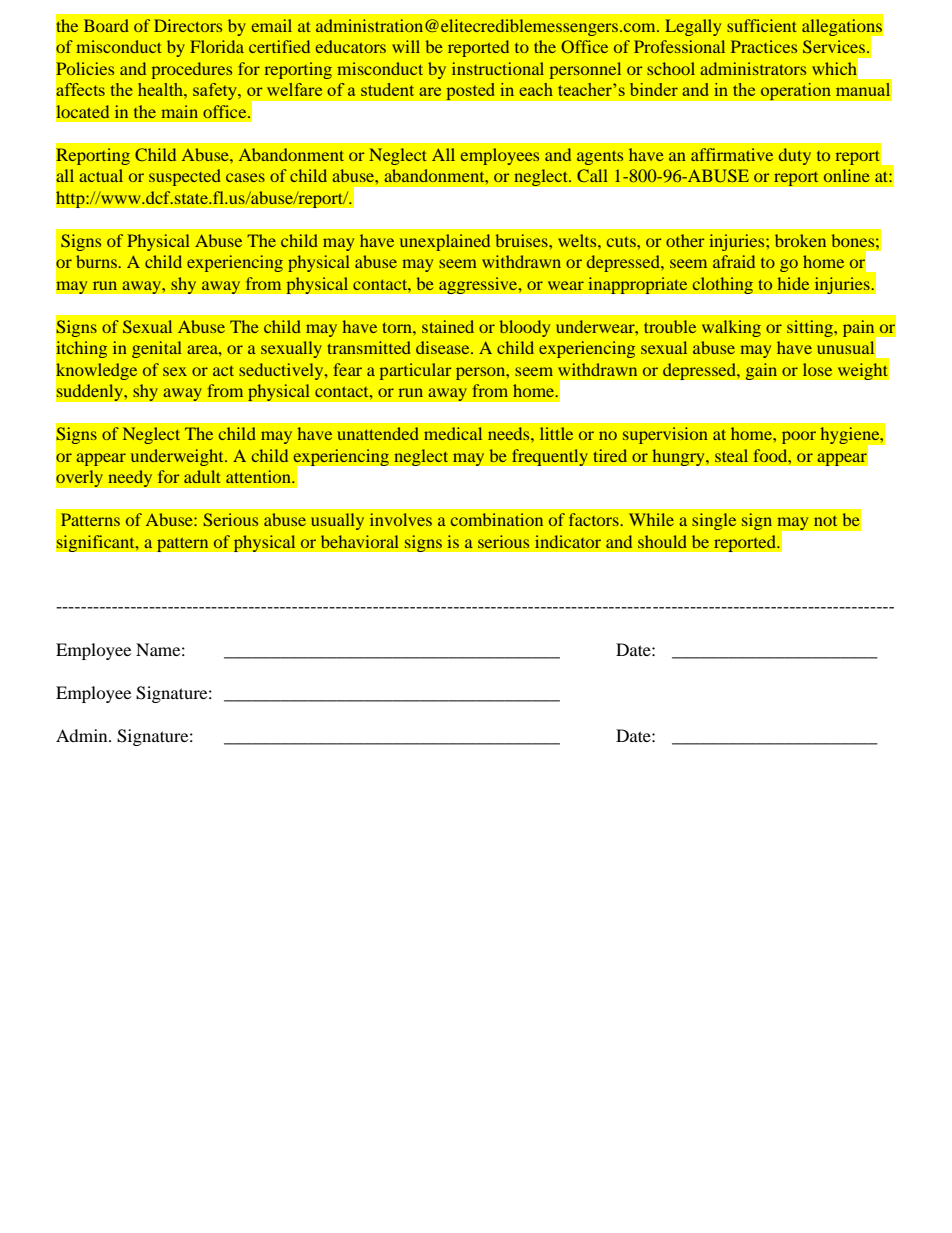  I want to click on duty, so click(795, 156).
